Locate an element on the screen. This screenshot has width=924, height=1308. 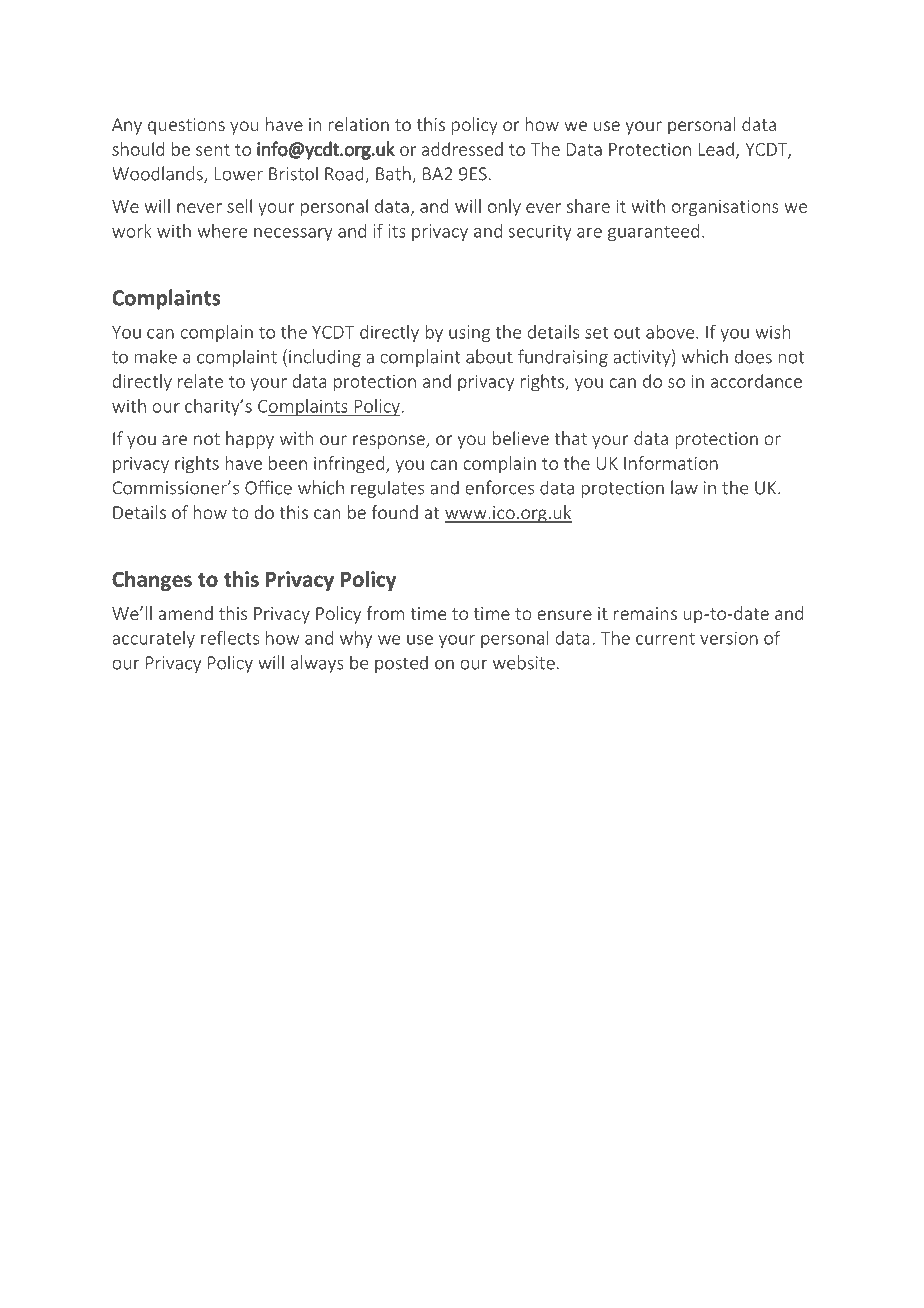
Lead is located at coordinates (716, 149).
